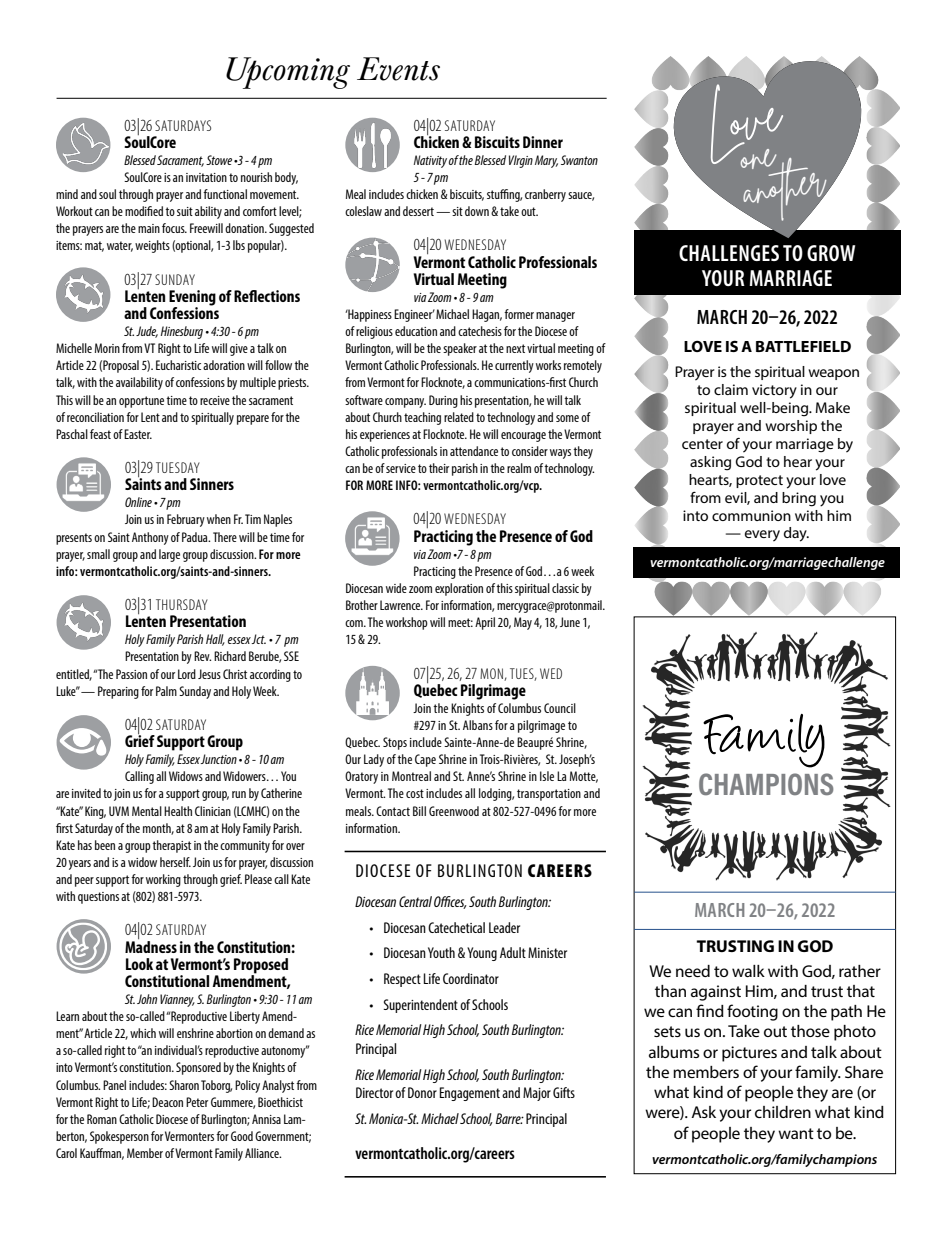  Describe the element at coordinates (791, 427) in the screenshot. I see `worship` at that location.
